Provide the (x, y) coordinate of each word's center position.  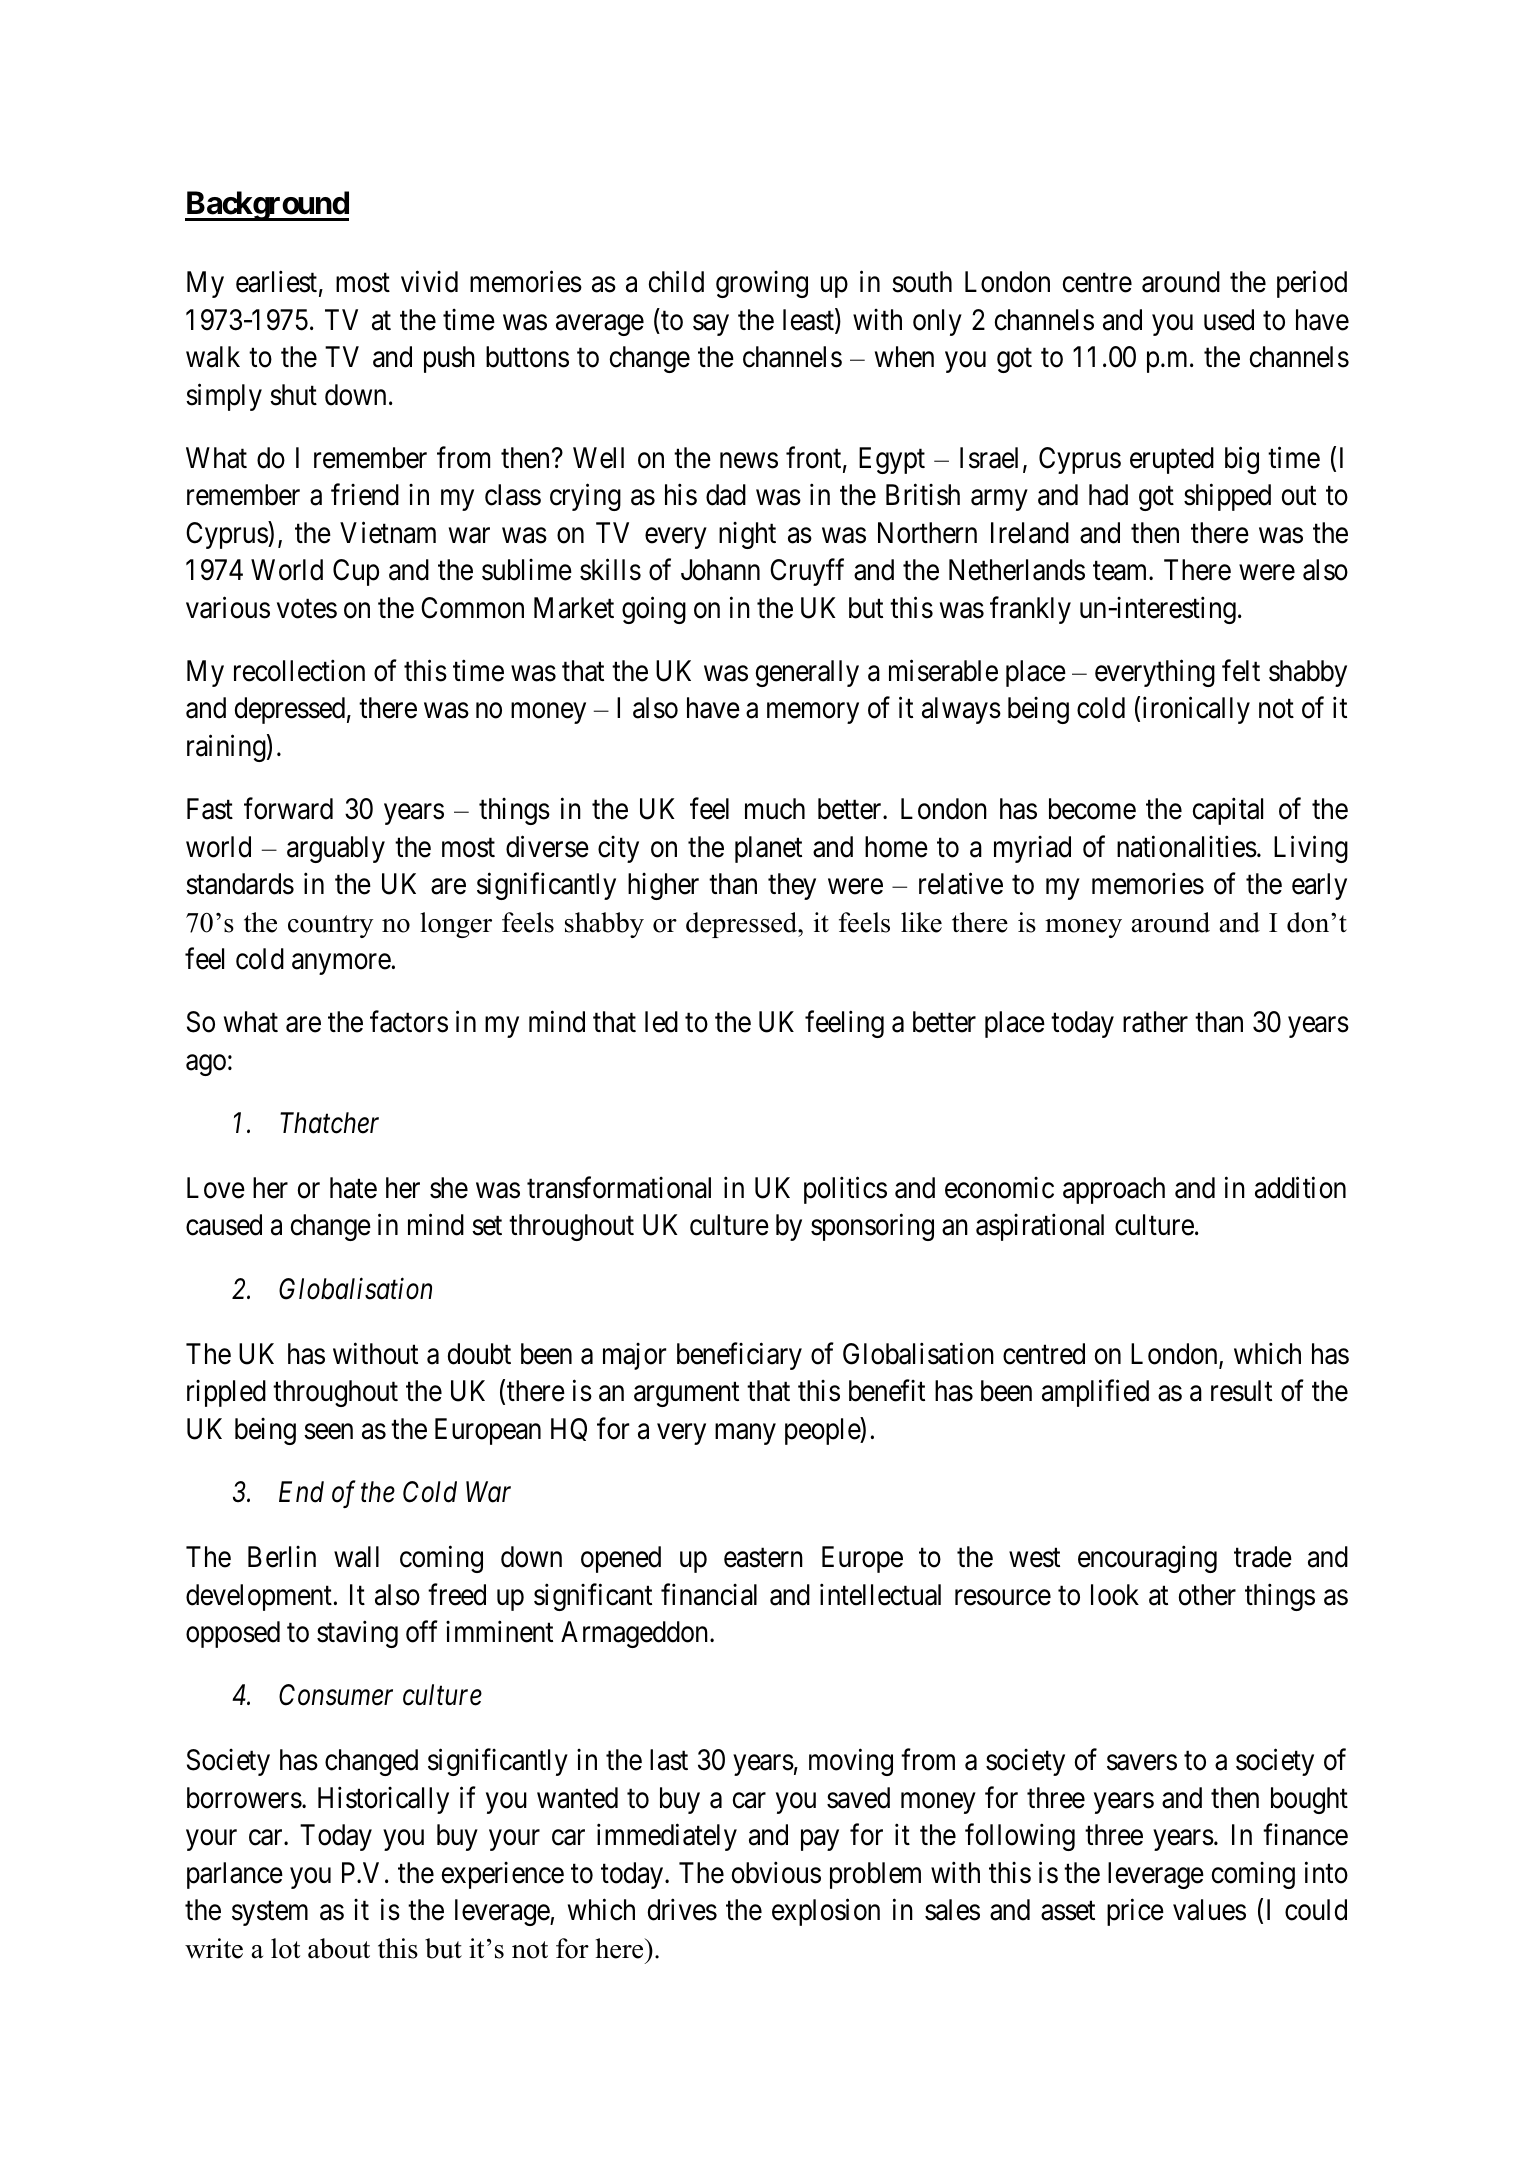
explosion (826, 1912)
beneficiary (739, 1356)
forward (288, 809)
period (1312, 284)
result (1241, 1391)
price (1135, 1912)
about (339, 1948)
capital (1228, 811)
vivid (429, 282)
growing (762, 284)
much (775, 809)
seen (328, 1432)
